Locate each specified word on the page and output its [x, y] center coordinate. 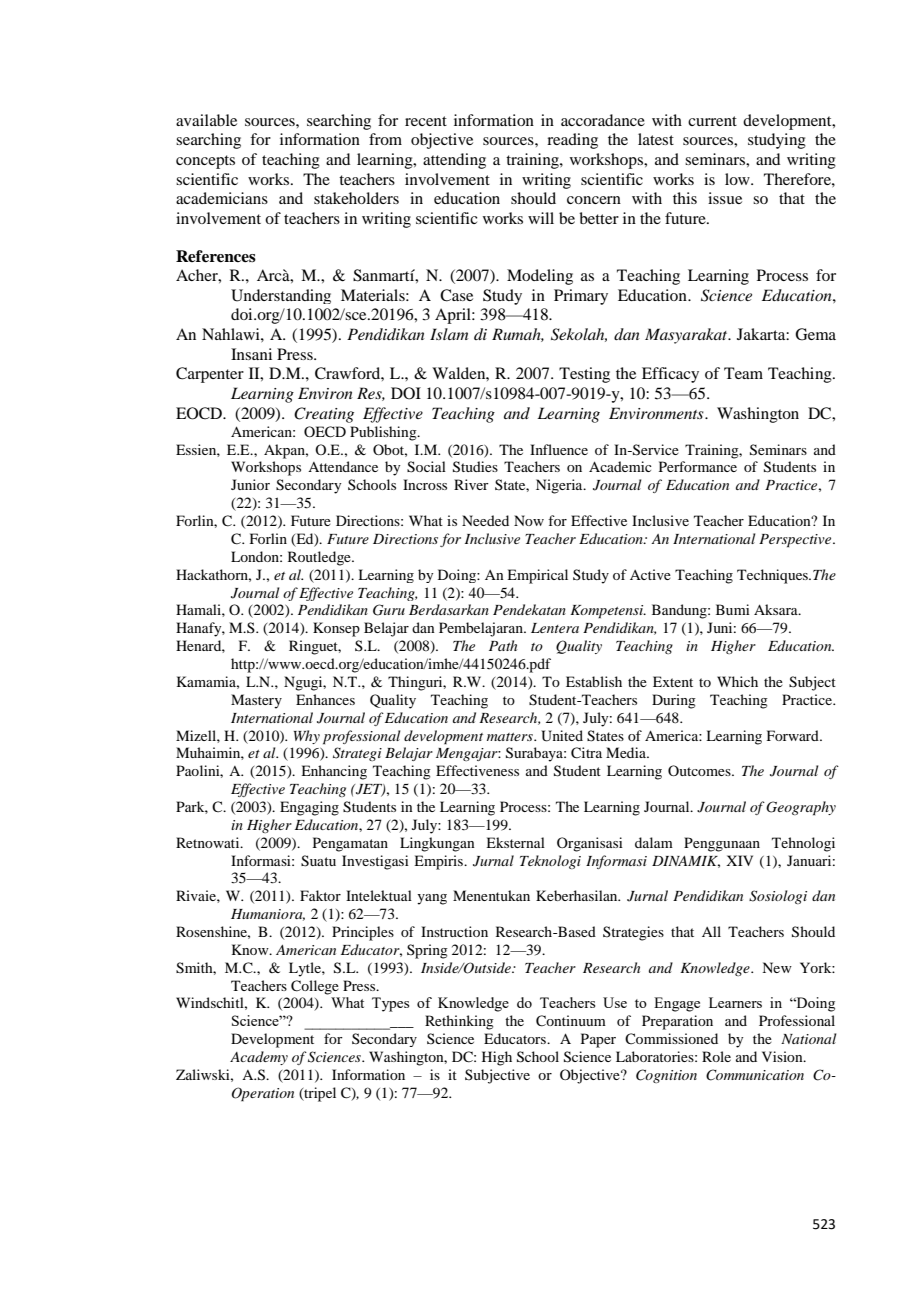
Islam [449, 334]
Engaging [309, 808]
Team [743, 373]
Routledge [320, 558]
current [712, 121]
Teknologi [550, 862]
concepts [205, 162]
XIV [739, 860]
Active [650, 574]
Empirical [537, 576]
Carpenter [210, 375]
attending [454, 161]
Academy [259, 1058]
